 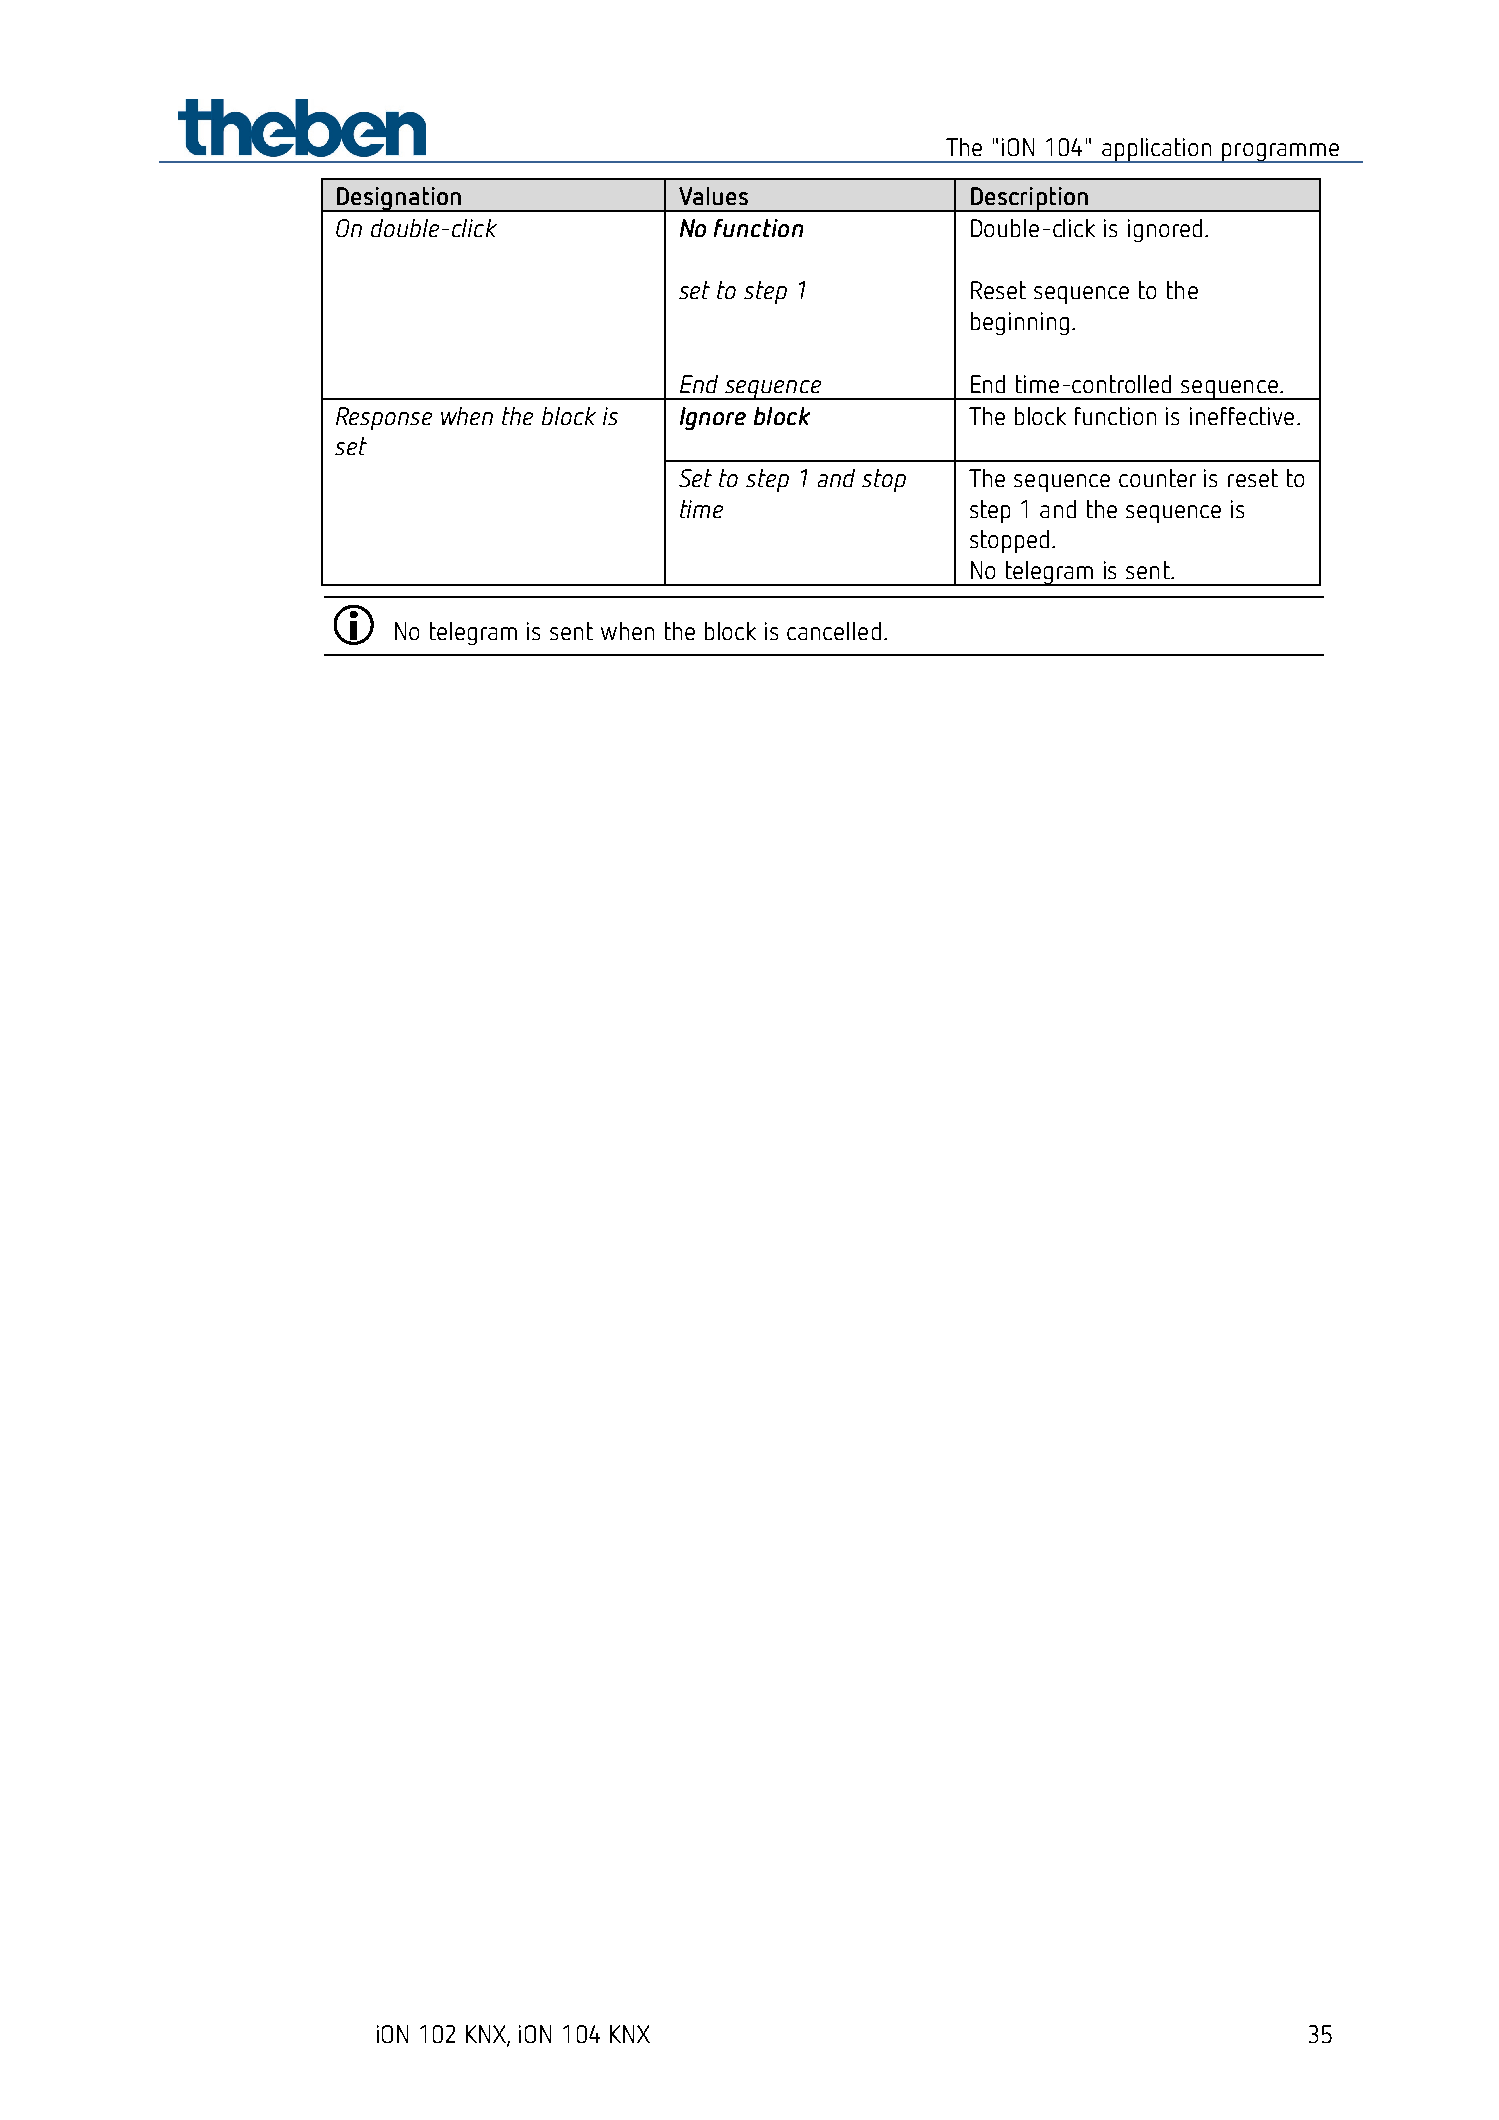 I want to click on beginning, so click(x=1020, y=323).
